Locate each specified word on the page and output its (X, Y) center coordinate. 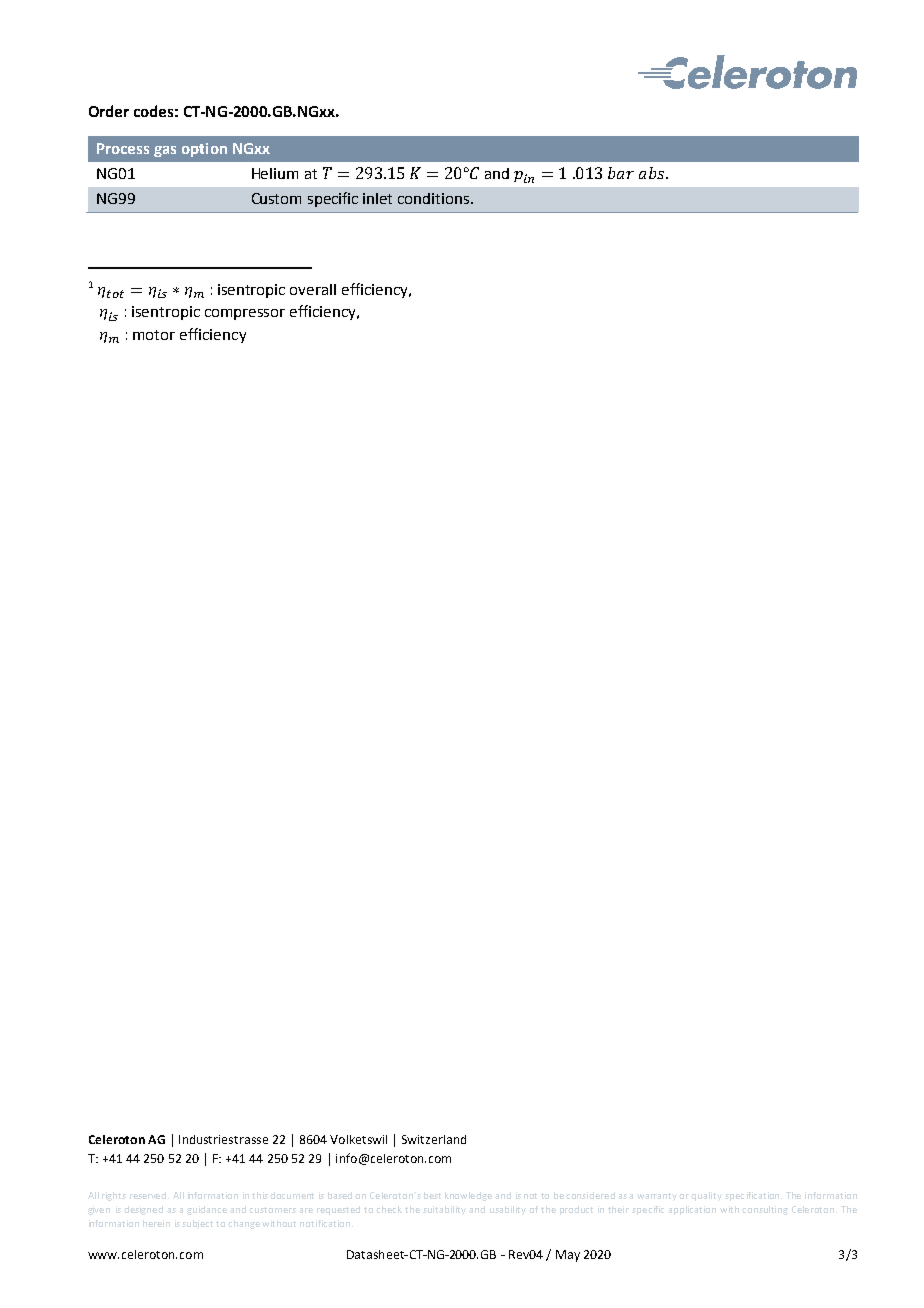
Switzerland (434, 1139)
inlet (377, 198)
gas (165, 151)
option (204, 150)
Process (123, 148)
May (568, 1256)
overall (313, 289)
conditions (435, 198)
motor (154, 335)
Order (109, 111)
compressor (245, 314)
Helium (275, 173)
